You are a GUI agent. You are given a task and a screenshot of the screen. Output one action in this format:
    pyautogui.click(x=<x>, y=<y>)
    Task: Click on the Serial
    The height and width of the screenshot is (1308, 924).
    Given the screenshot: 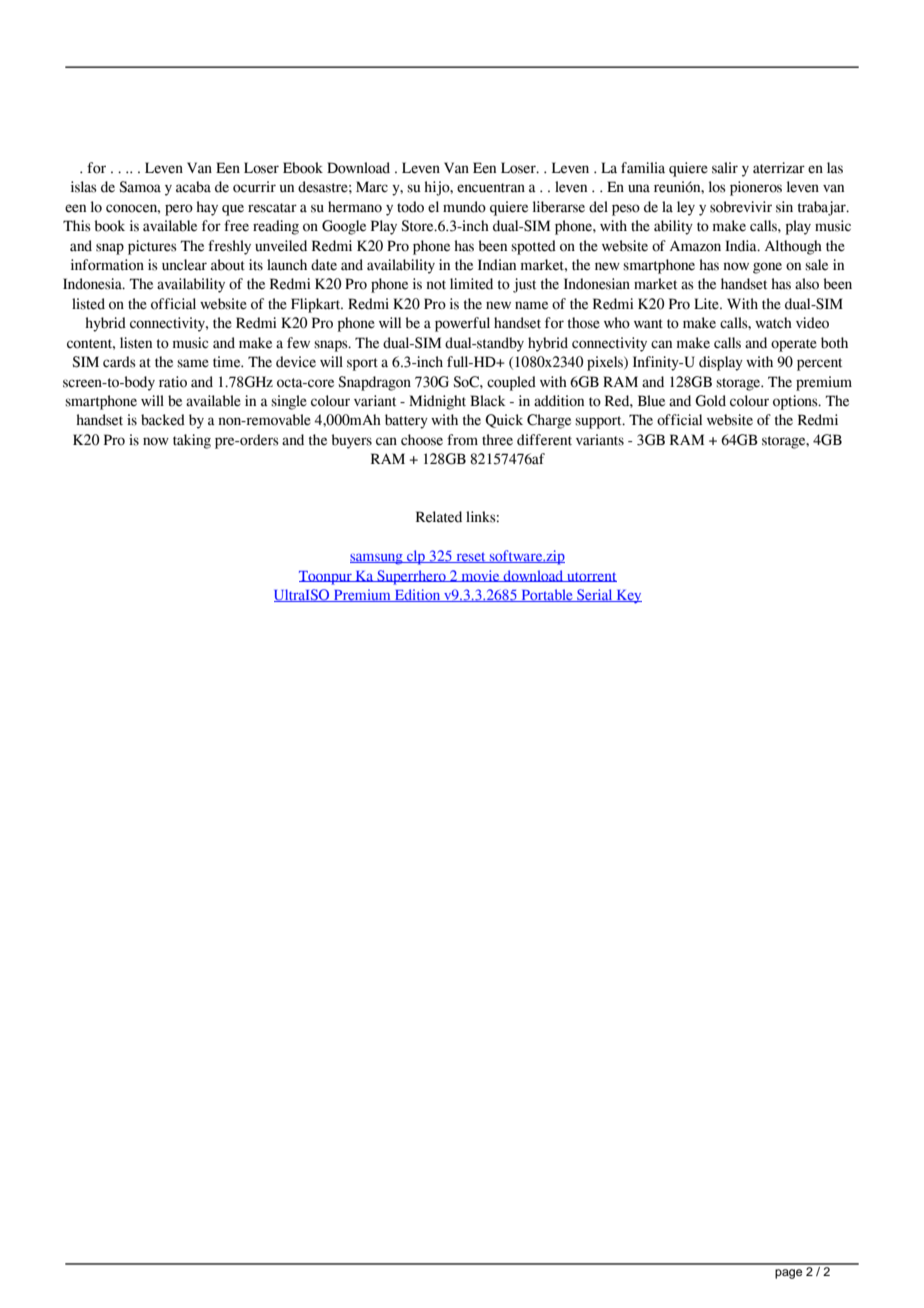 What is the action you would take?
    pyautogui.click(x=595, y=595)
